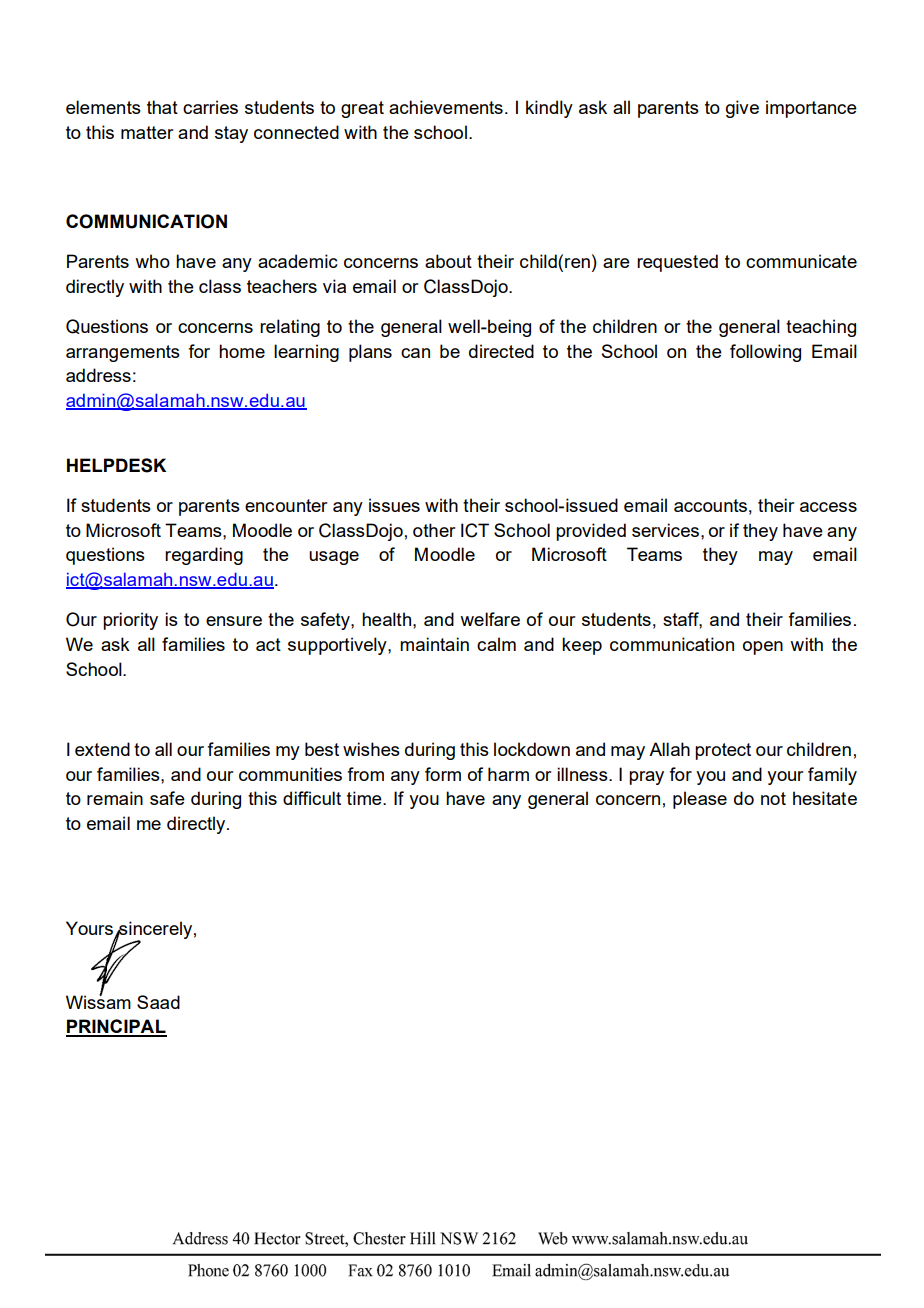  What do you see at coordinates (116, 465) in the image?
I see `HELPDESK` at bounding box center [116, 465].
